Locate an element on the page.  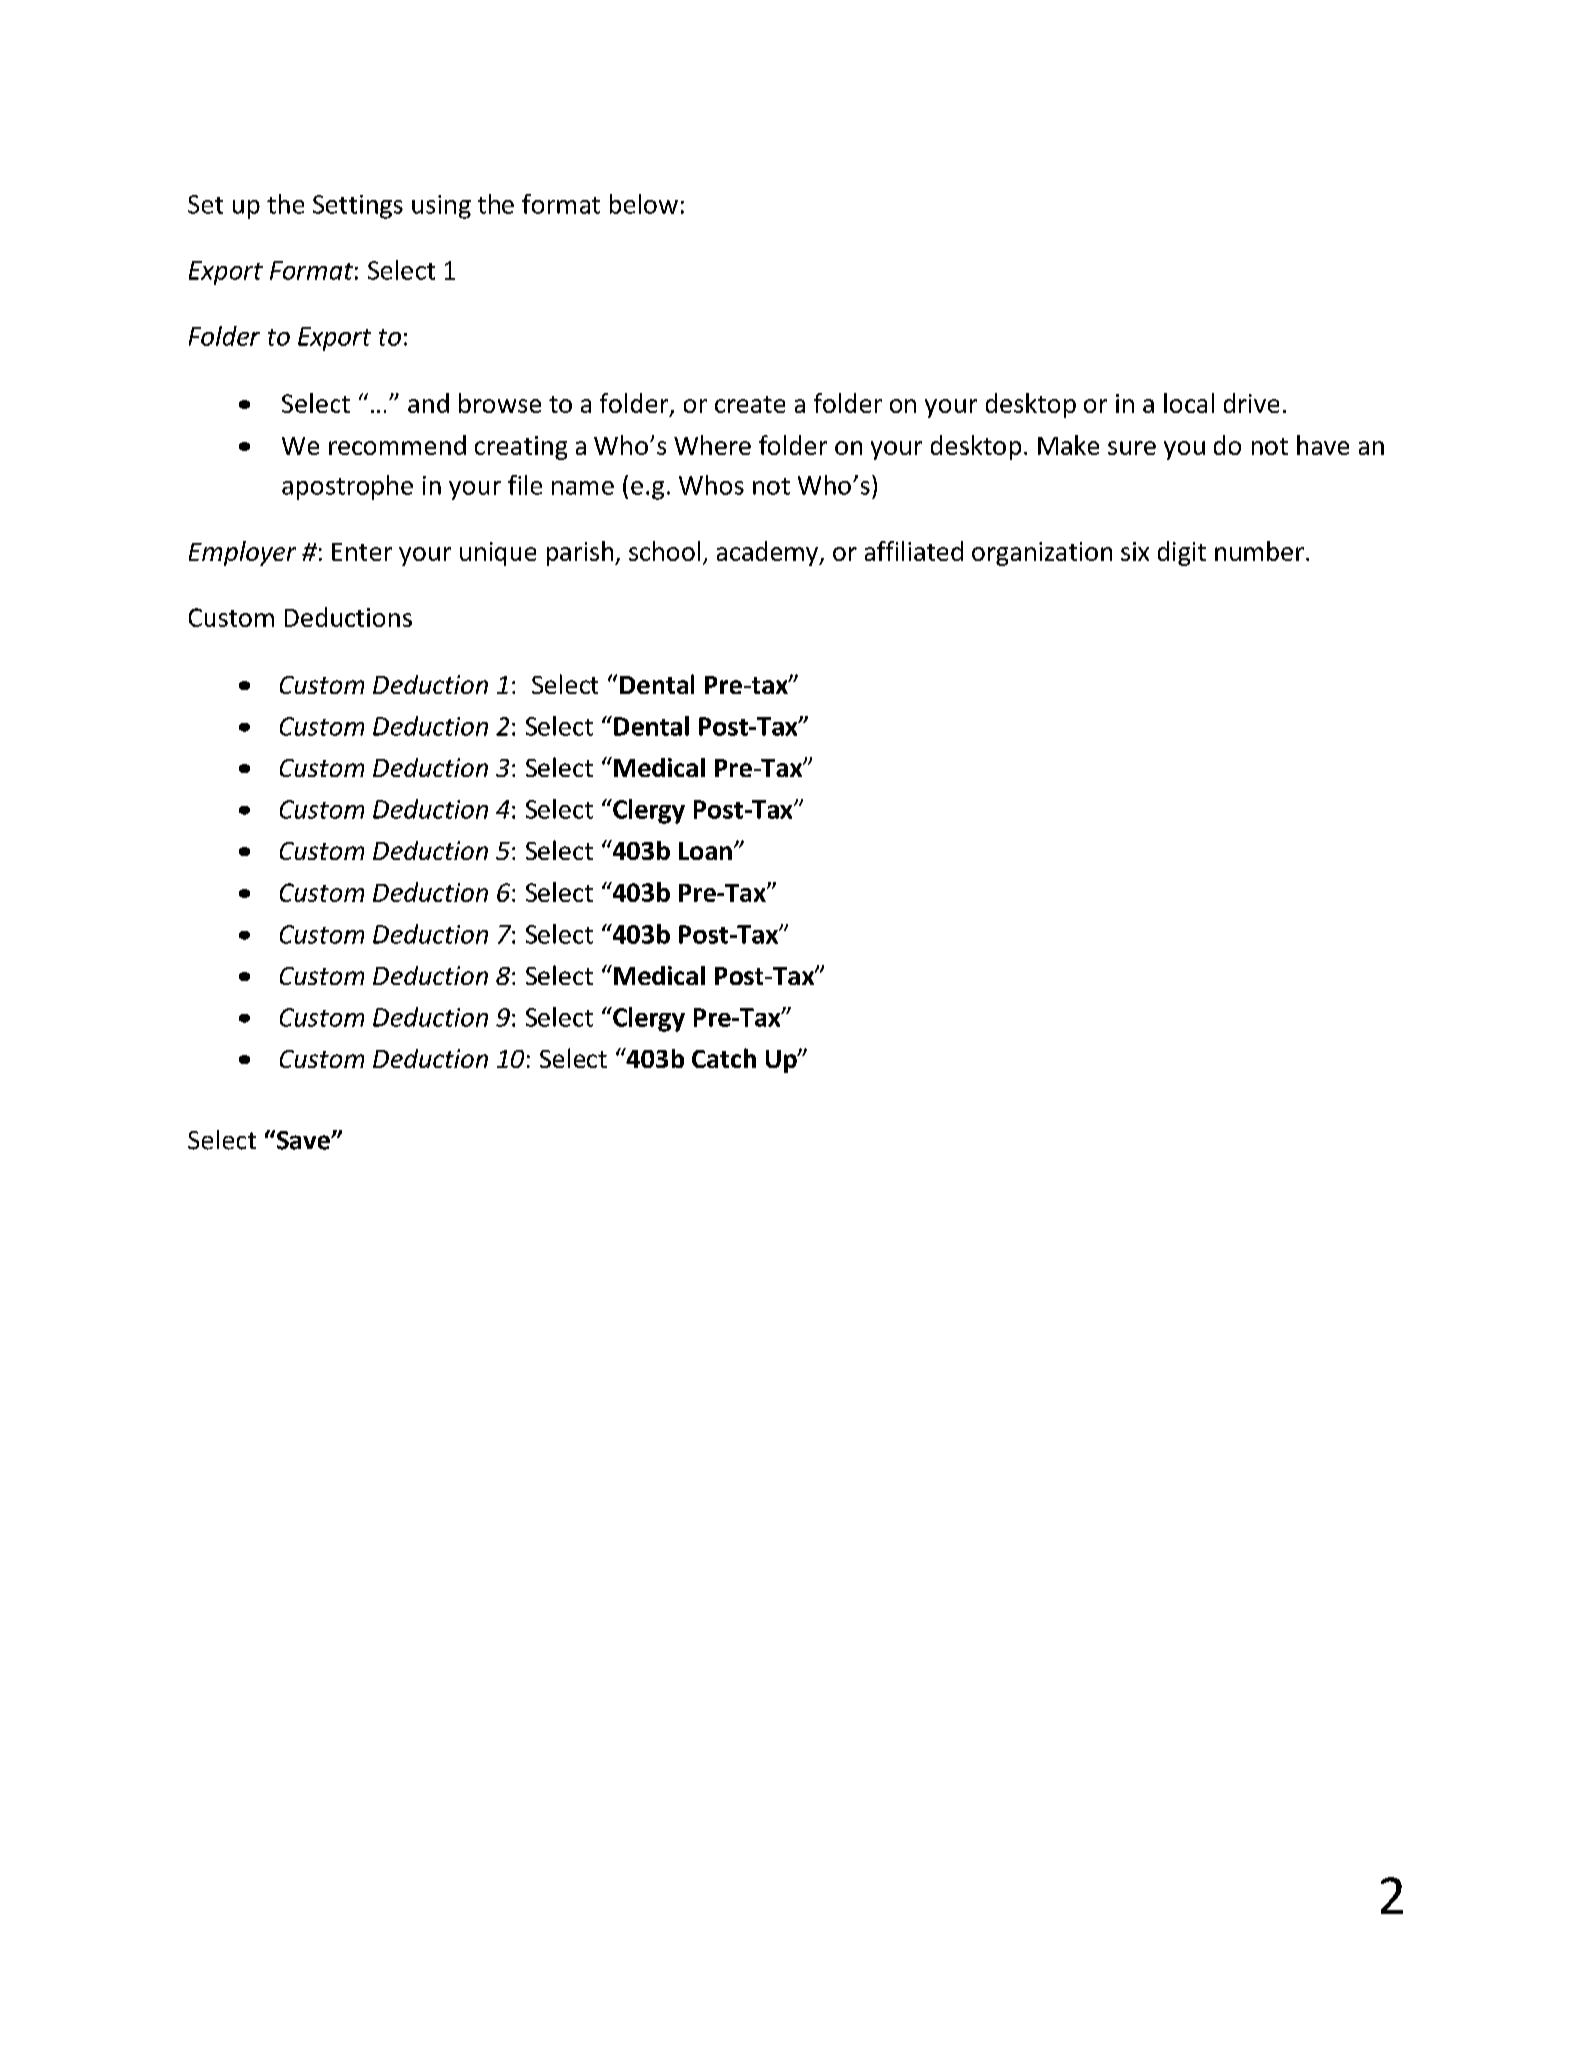
digit is located at coordinates (1182, 553).
